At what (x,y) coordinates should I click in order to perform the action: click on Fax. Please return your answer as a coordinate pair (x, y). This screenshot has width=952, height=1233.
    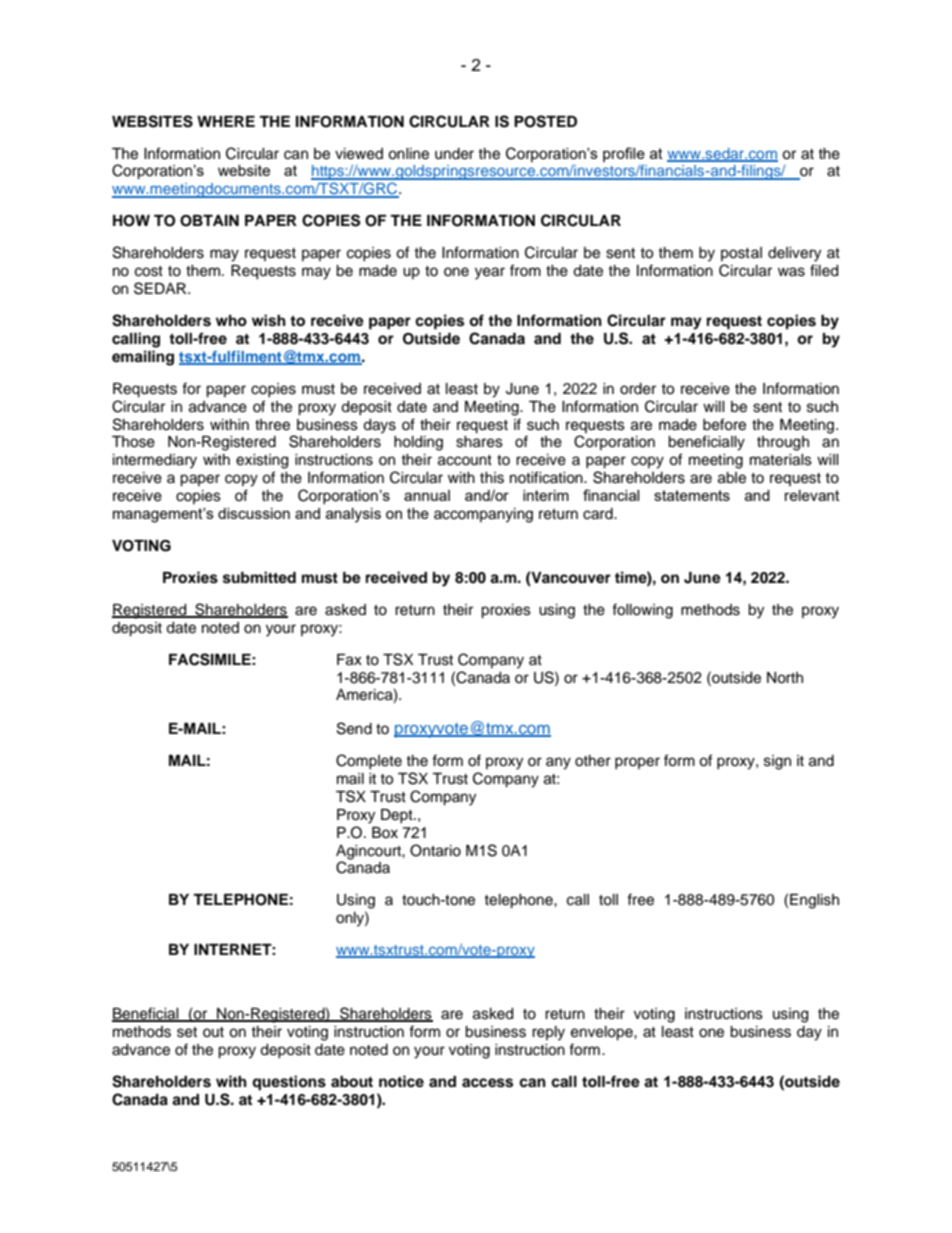
    Looking at the image, I should click on (349, 660).
